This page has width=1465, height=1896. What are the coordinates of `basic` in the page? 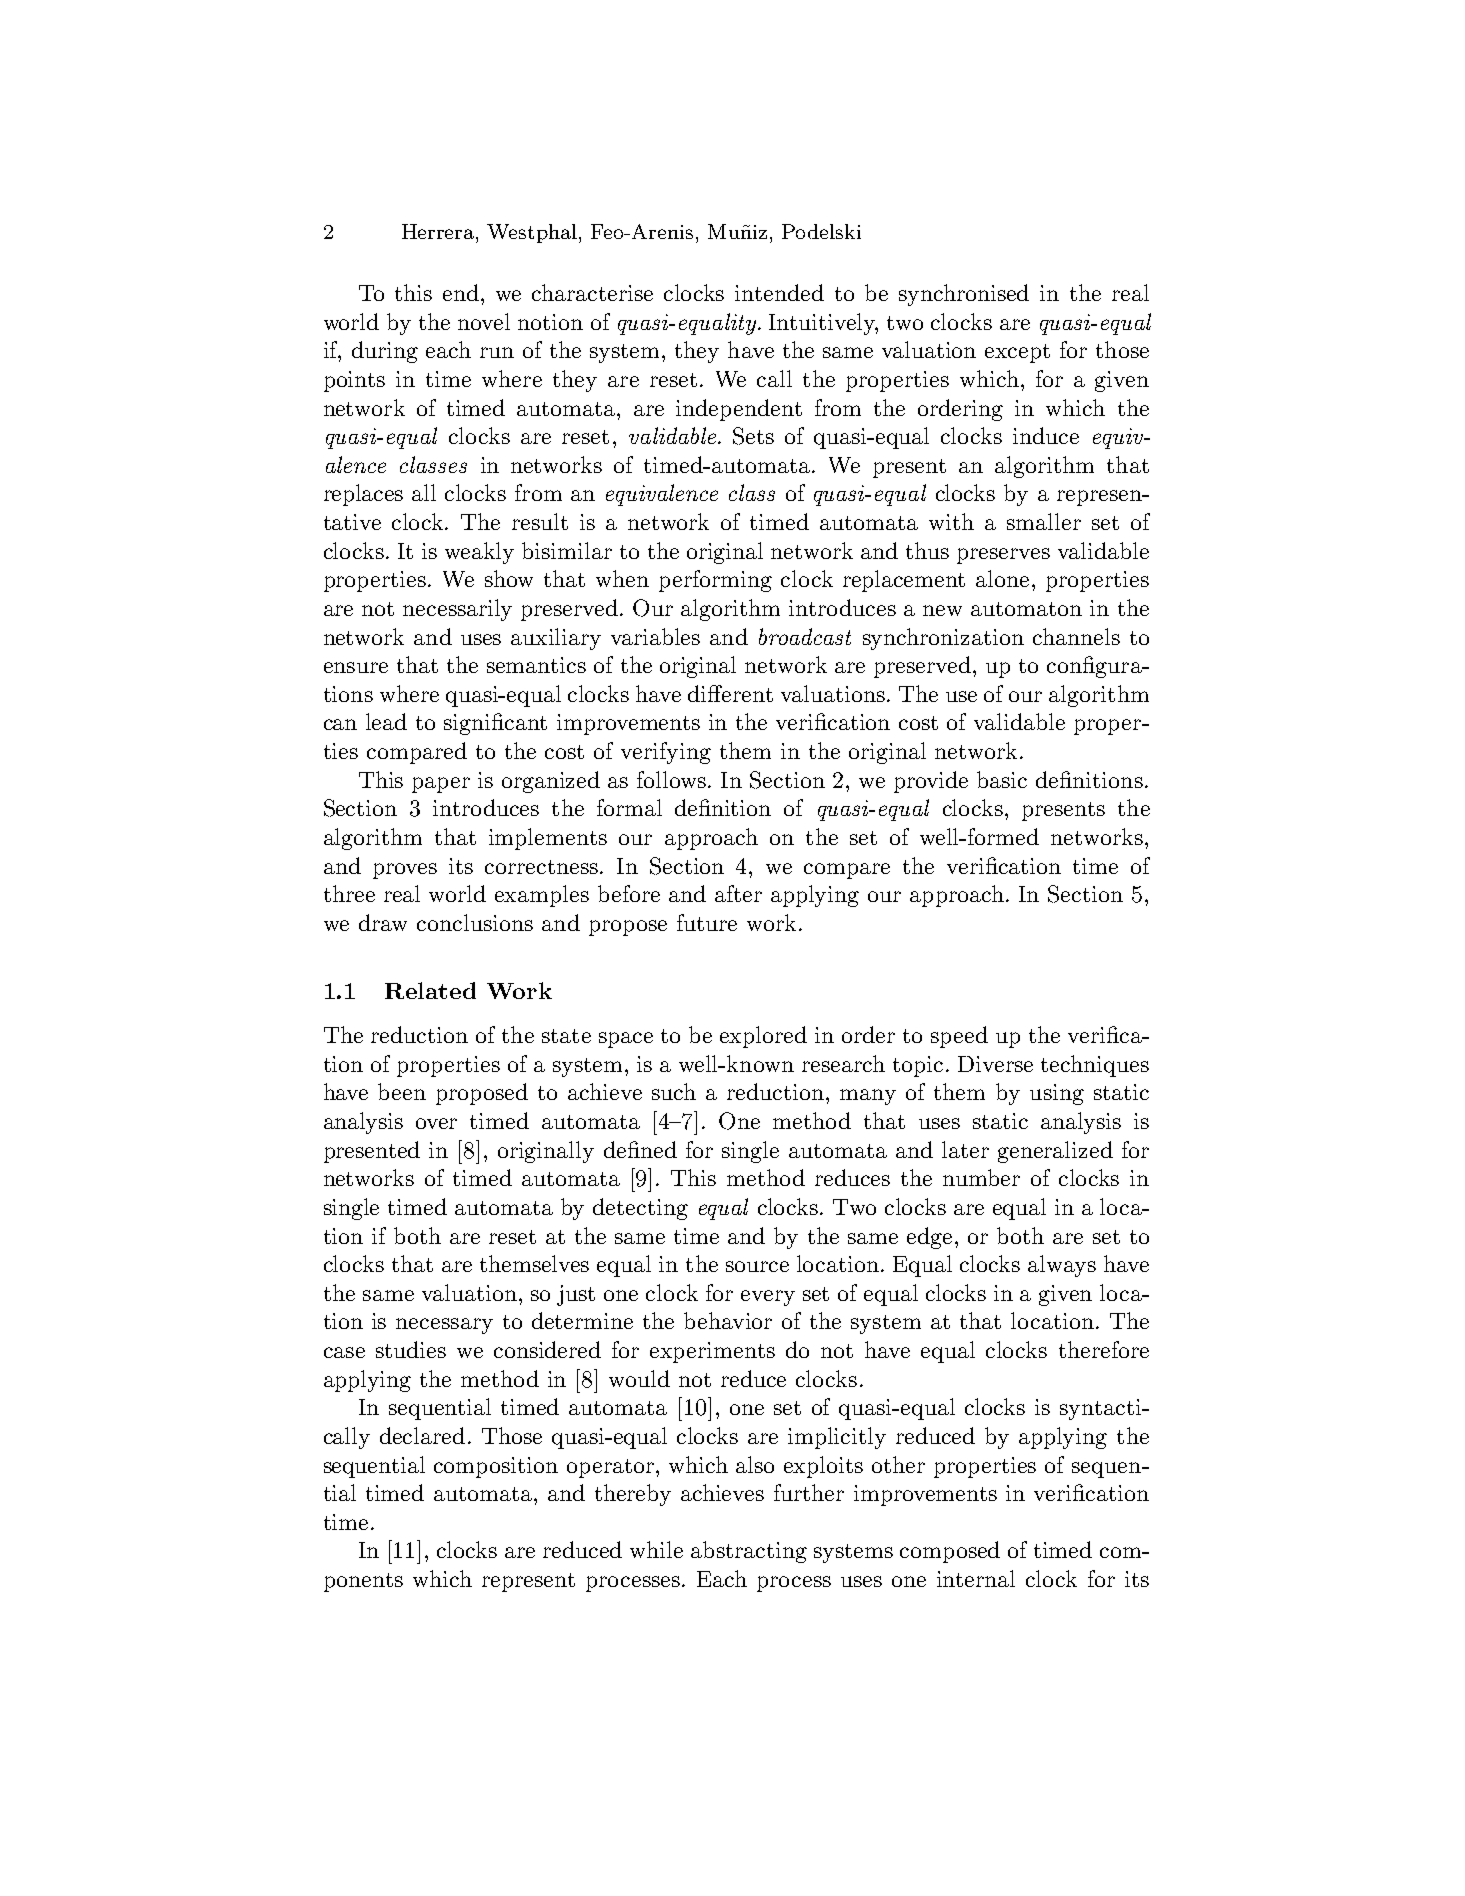 It's located at (1002, 779).
